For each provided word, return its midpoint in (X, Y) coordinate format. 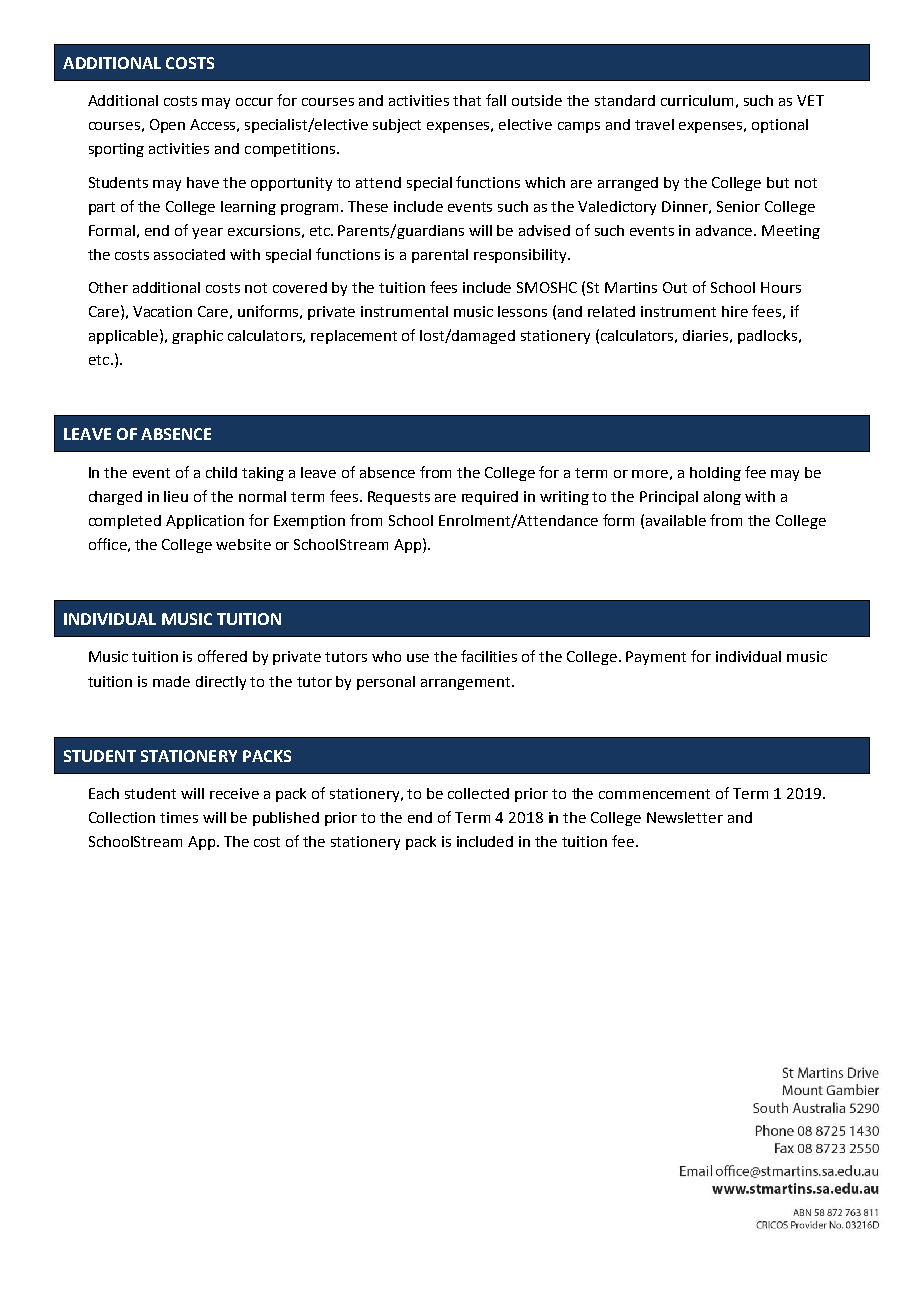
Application (205, 522)
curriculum (697, 100)
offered (222, 656)
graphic (197, 337)
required (490, 498)
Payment (656, 658)
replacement (354, 337)
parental (440, 256)
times (179, 817)
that (467, 100)
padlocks (769, 337)
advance (725, 230)
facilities (489, 656)
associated (189, 254)
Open (167, 126)
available (676, 520)
